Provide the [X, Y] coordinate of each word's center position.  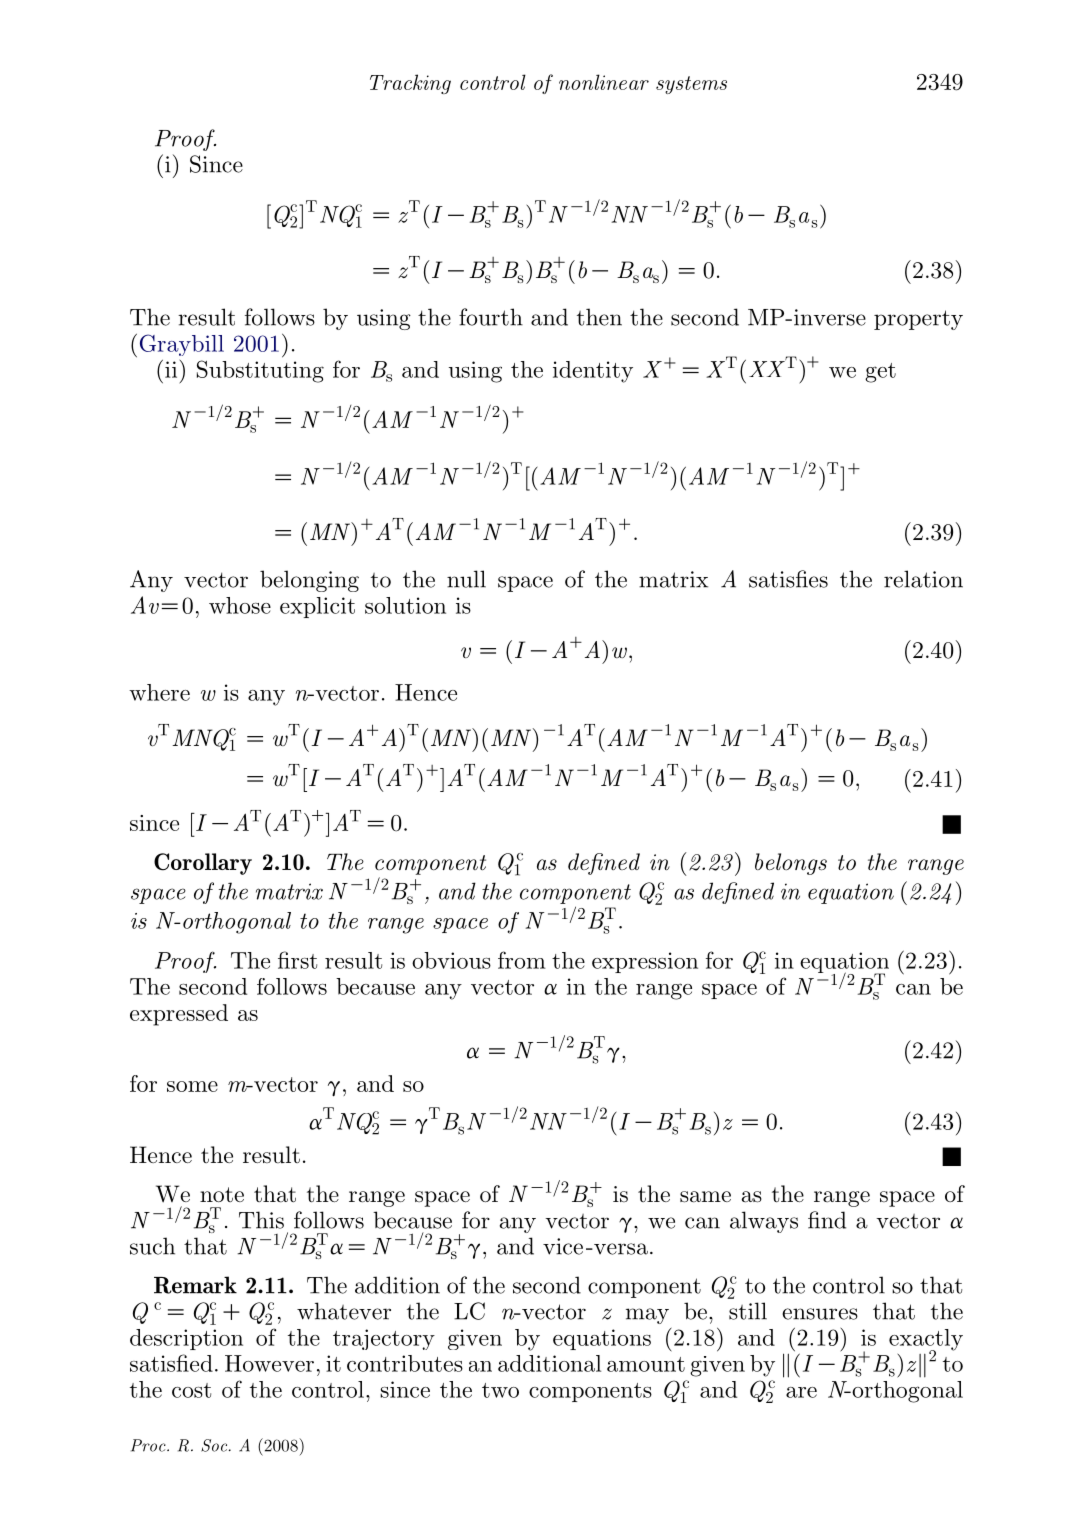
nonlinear [604, 82]
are [801, 1392]
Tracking [410, 84]
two [500, 1390]
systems [691, 85]
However [269, 1363]
